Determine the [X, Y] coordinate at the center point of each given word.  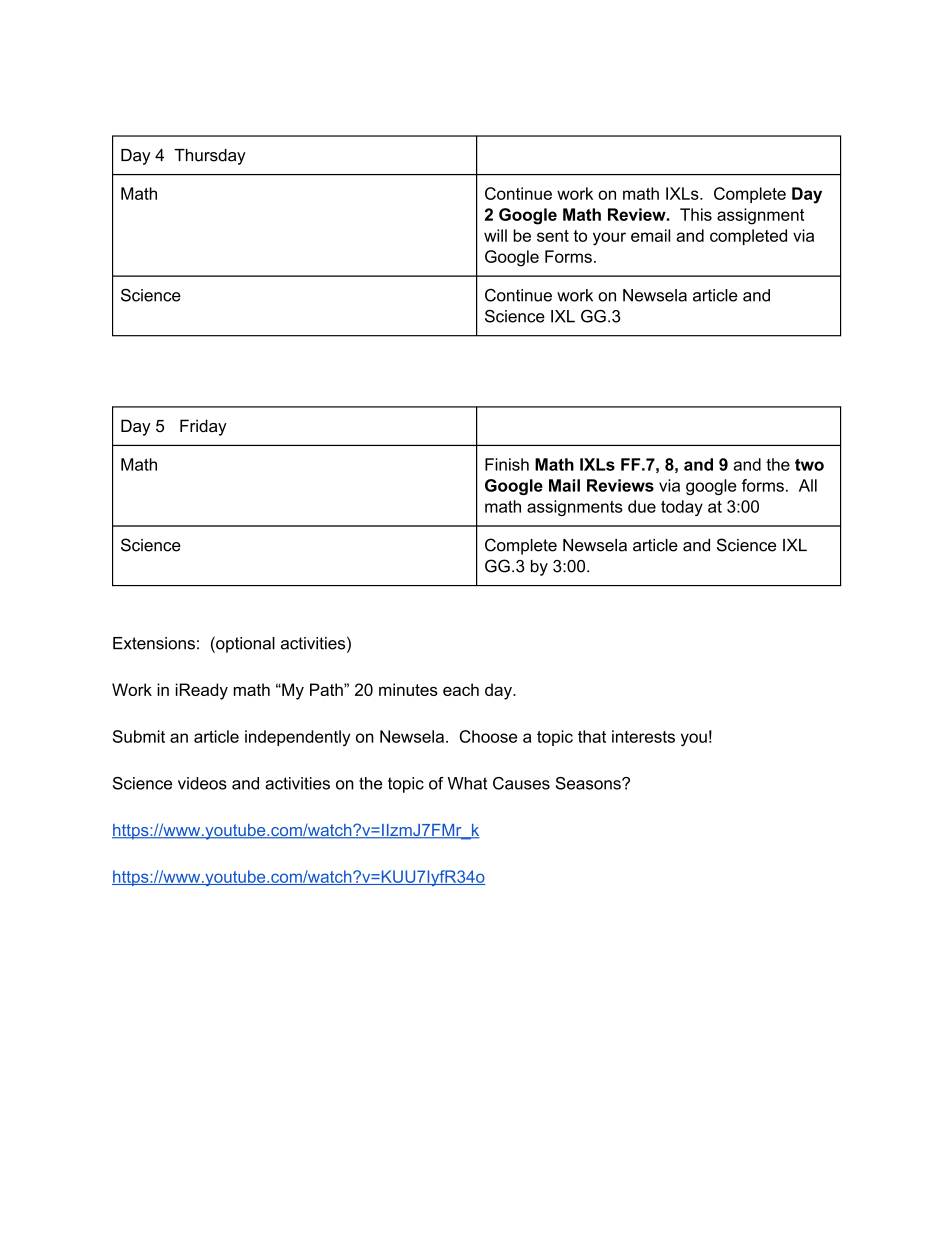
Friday [203, 427]
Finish [507, 464]
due [642, 506]
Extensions [154, 643]
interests [643, 736]
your [609, 239]
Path [327, 689]
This [696, 214]
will [495, 235]
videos [202, 783]
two [809, 465]
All [808, 485]
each [461, 689]
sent [553, 236]
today [682, 508]
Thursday [210, 157]
